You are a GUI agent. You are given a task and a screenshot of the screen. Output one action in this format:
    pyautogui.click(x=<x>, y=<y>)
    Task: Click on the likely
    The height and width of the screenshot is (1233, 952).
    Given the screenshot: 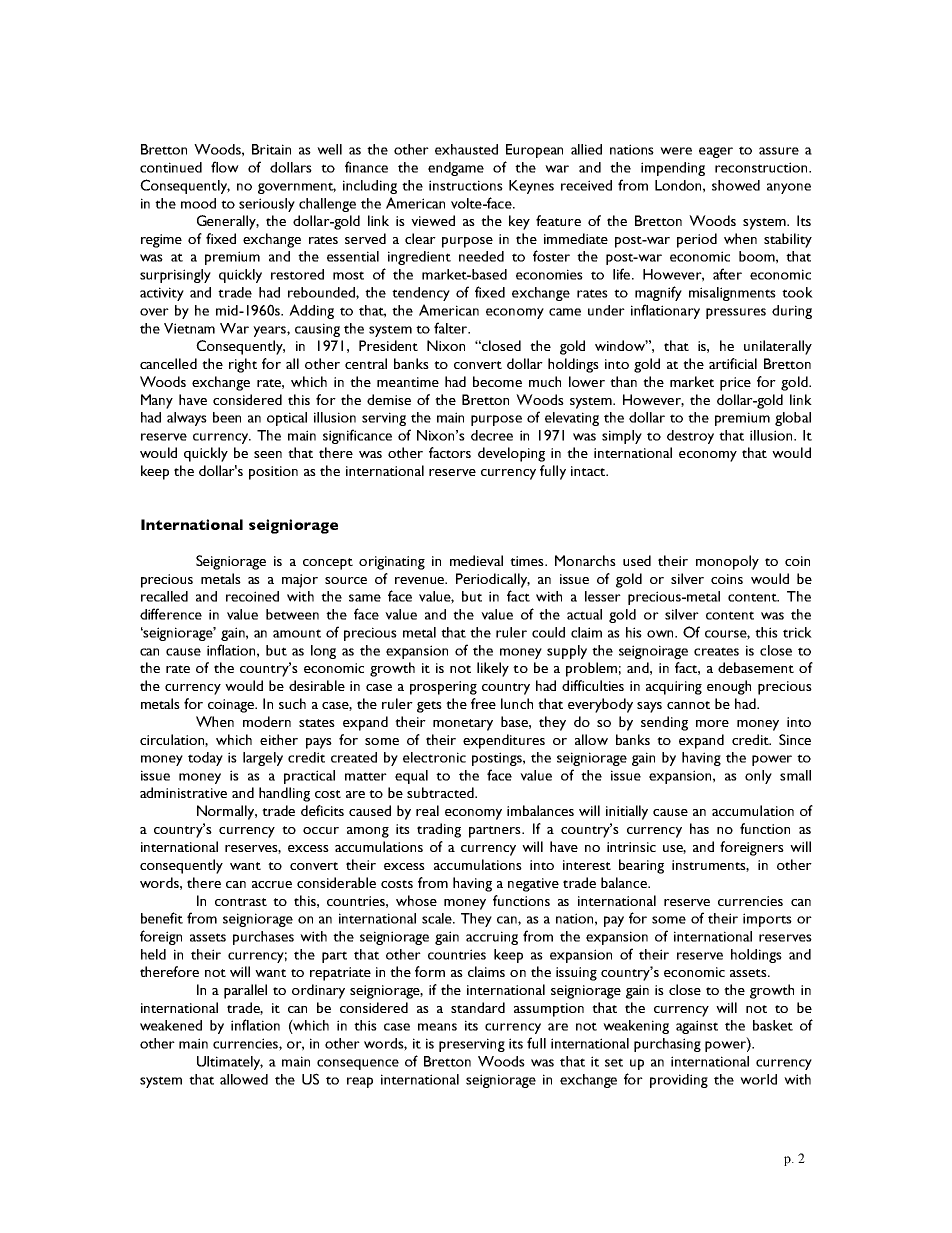 What is the action you would take?
    pyautogui.click(x=493, y=669)
